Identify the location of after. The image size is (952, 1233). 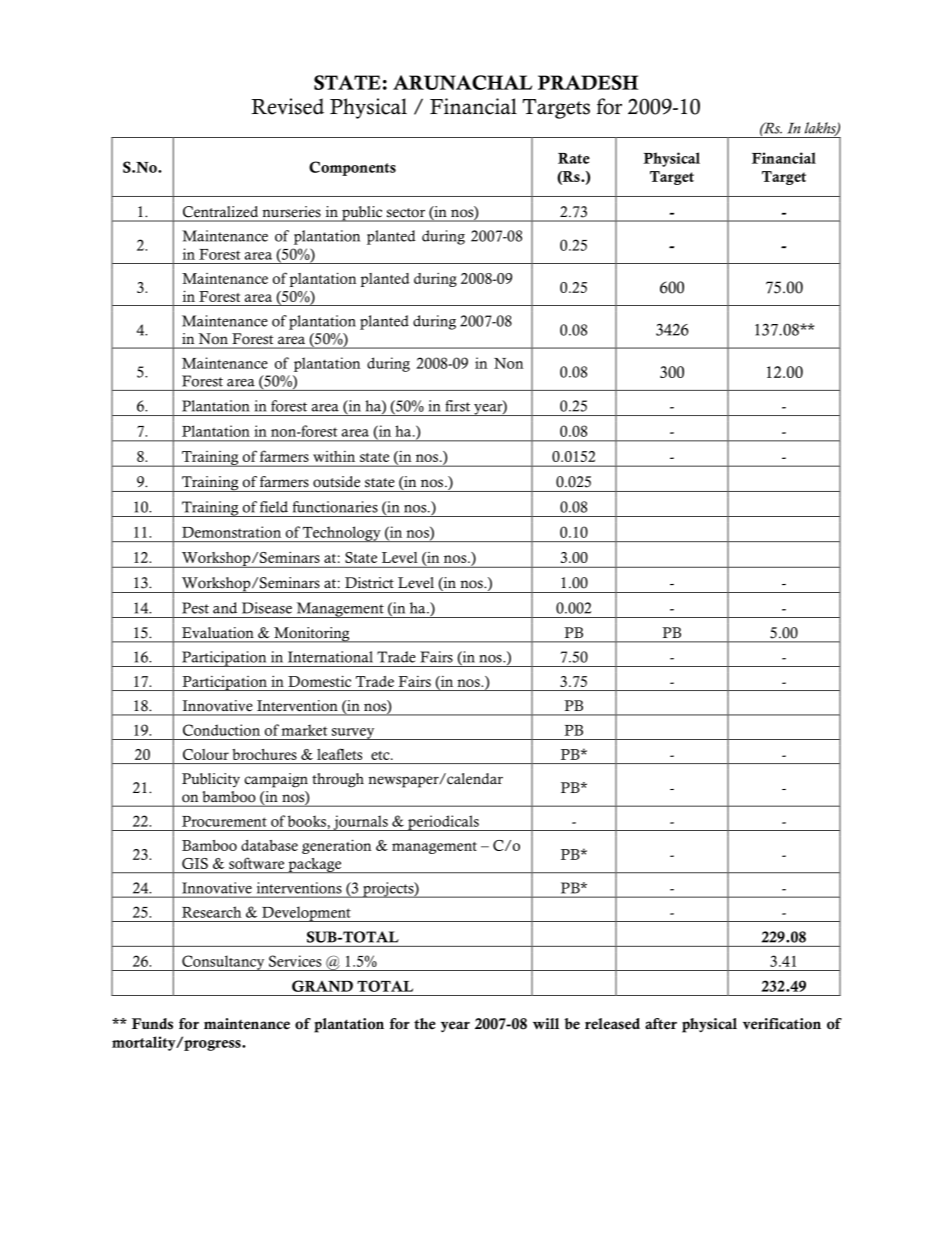
(661, 1023).
